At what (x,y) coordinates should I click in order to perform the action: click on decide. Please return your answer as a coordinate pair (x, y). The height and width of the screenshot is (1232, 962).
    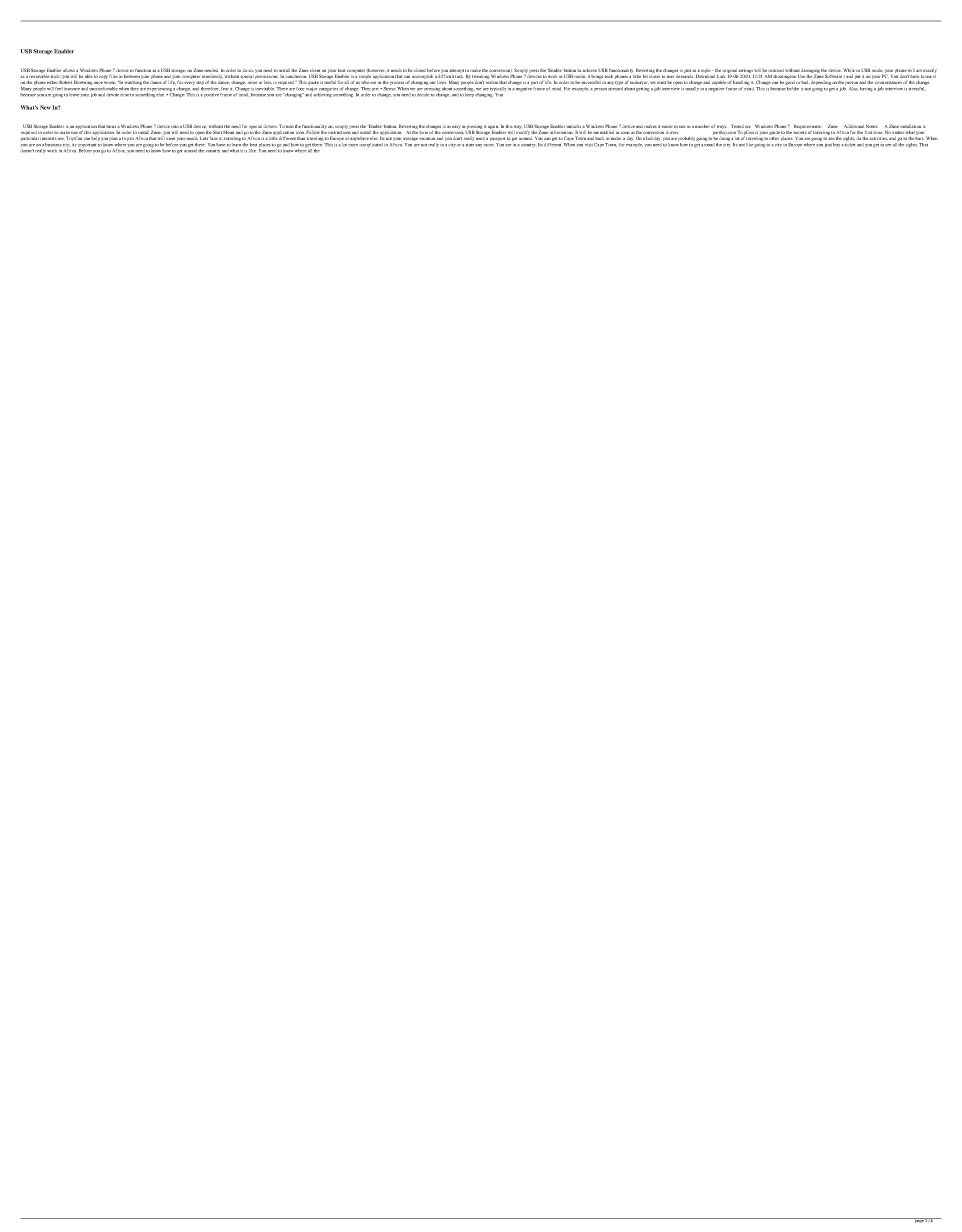
    Looking at the image, I should click on (423, 95).
